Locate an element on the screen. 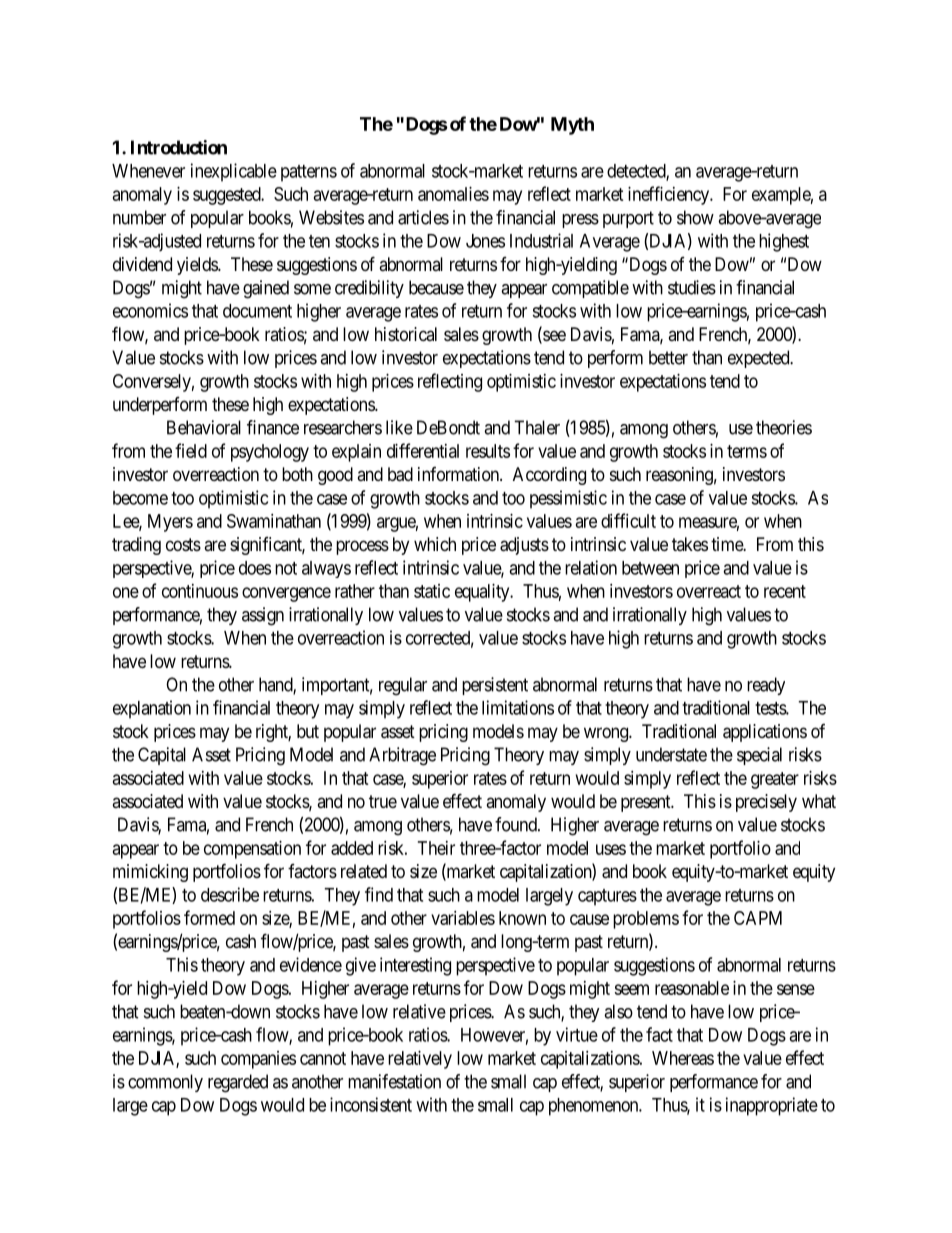 This screenshot has width=952, height=1233. explanation is located at coordinates (152, 709).
